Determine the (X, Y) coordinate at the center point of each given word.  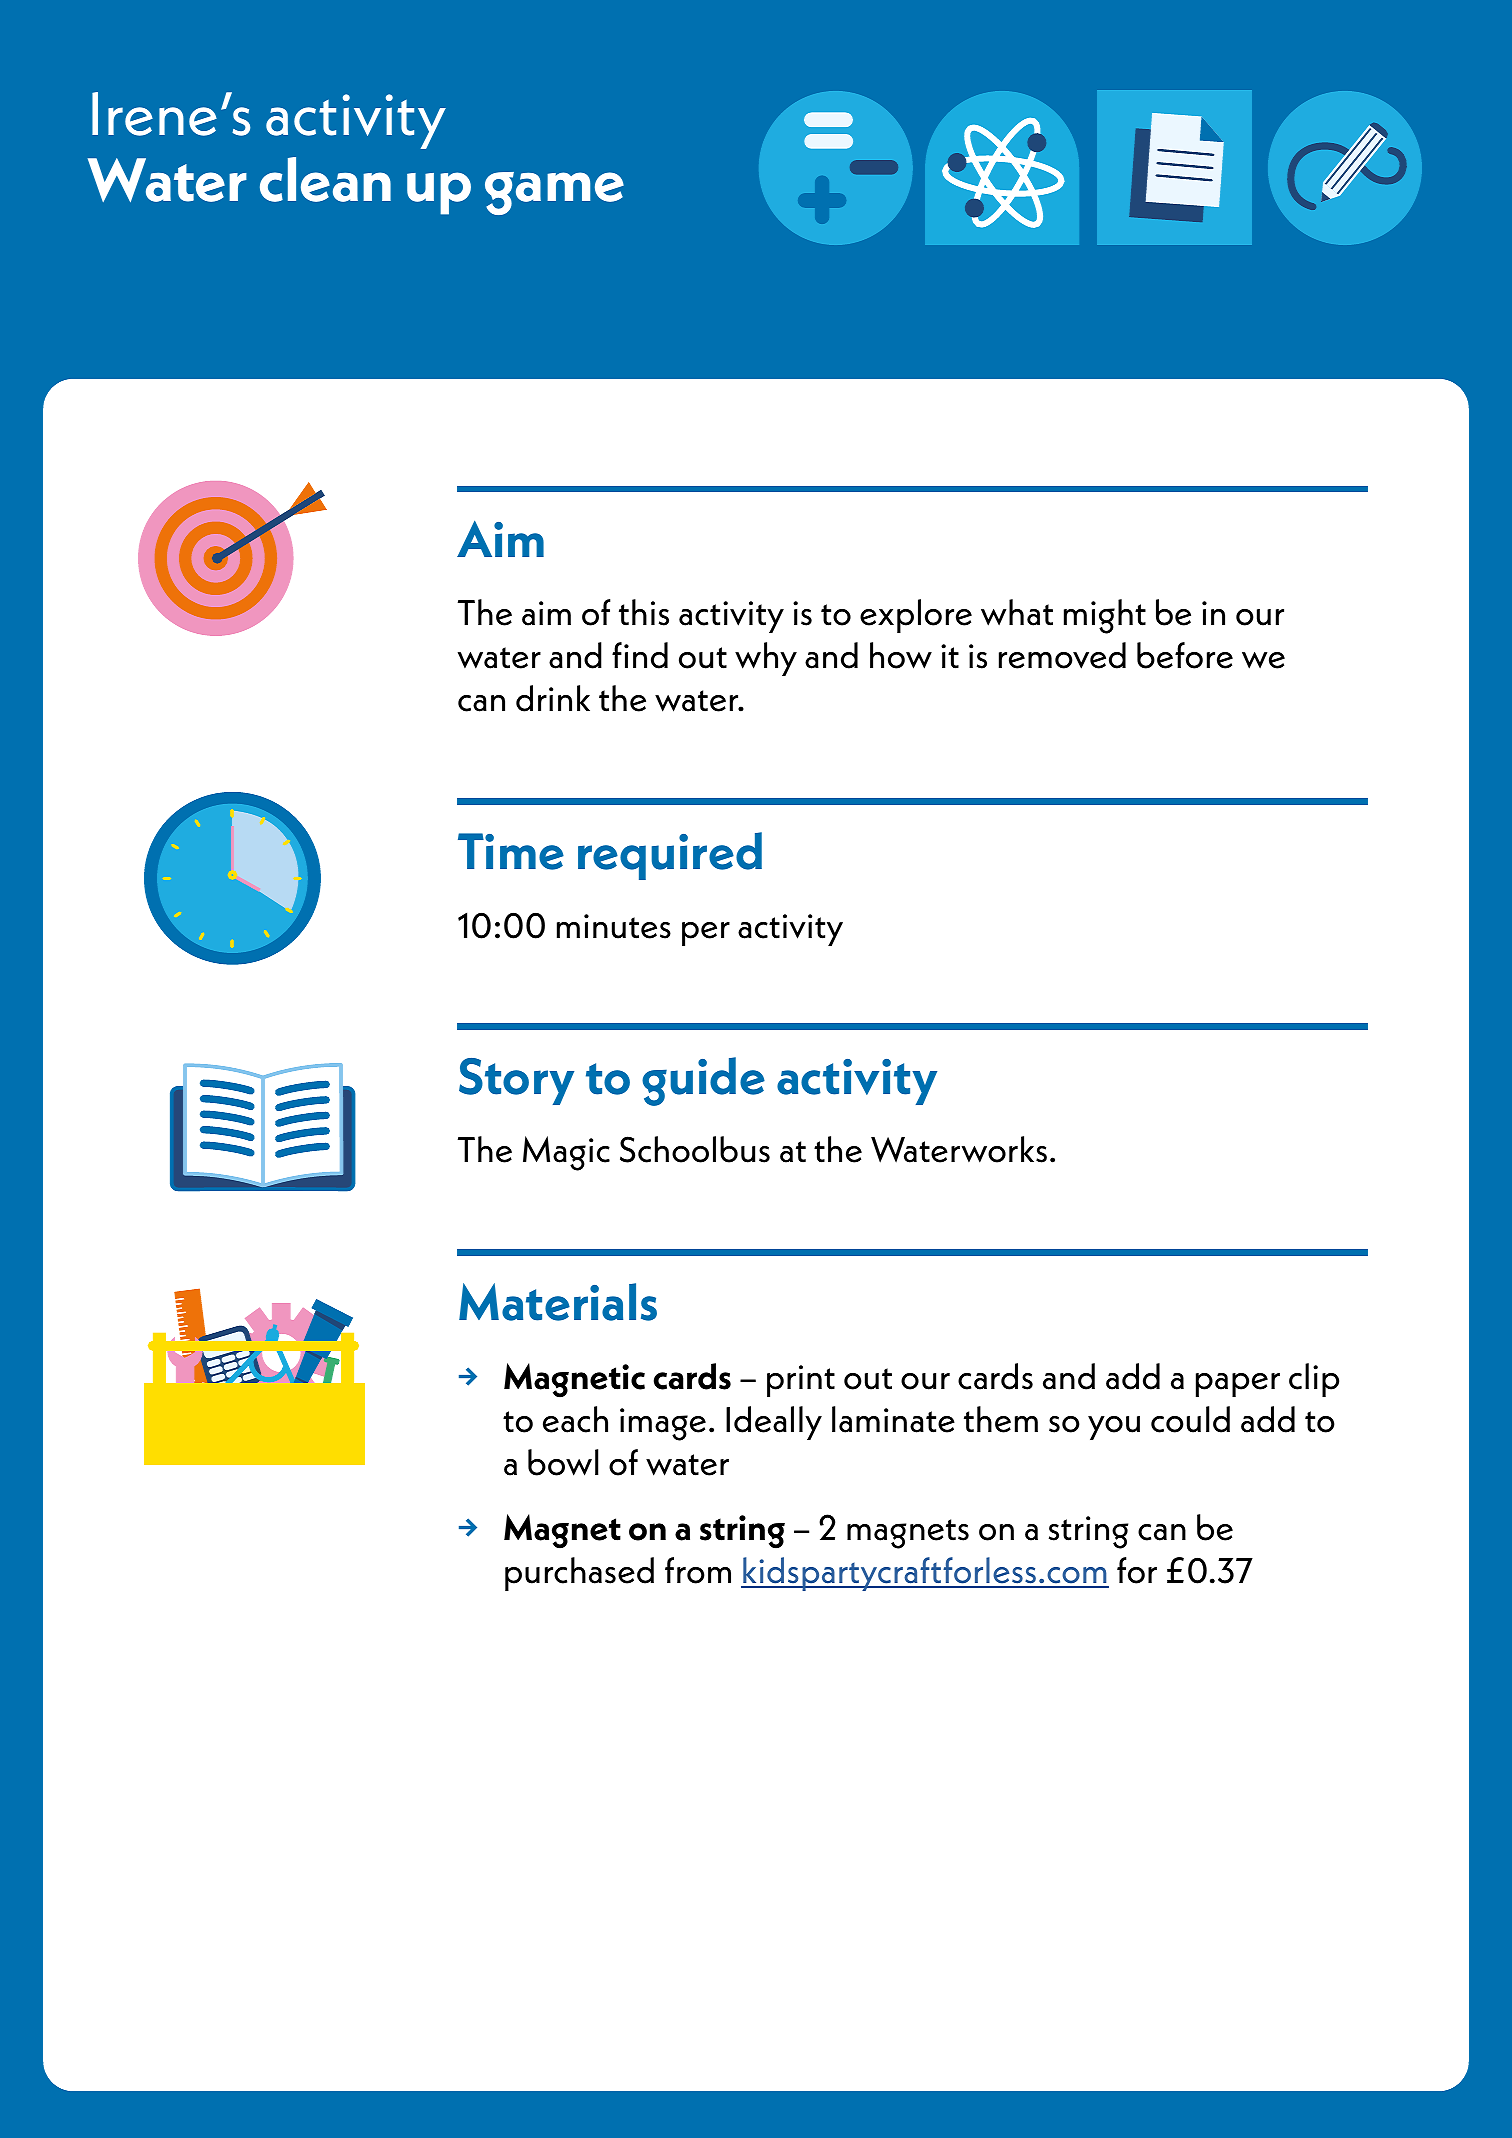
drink (553, 698)
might (1105, 616)
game (554, 193)
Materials (558, 1302)
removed (1062, 655)
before (1185, 655)
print (801, 1381)
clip (1314, 1380)
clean (325, 179)
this (644, 612)
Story (516, 1081)
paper (1238, 1385)
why (766, 659)
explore (916, 616)
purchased (579, 1574)
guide (703, 1081)
